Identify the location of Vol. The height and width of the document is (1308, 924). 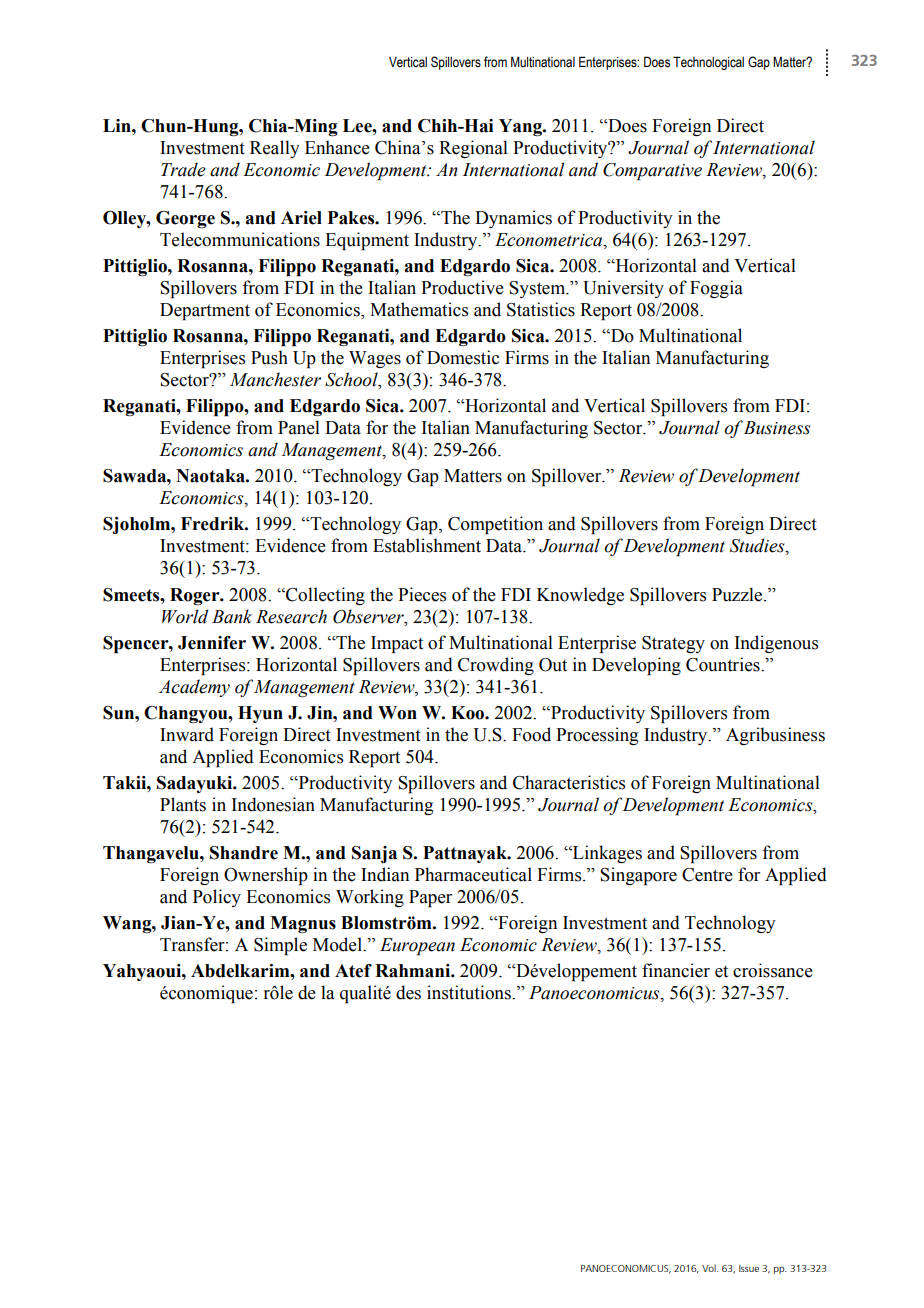
(710, 1268).
